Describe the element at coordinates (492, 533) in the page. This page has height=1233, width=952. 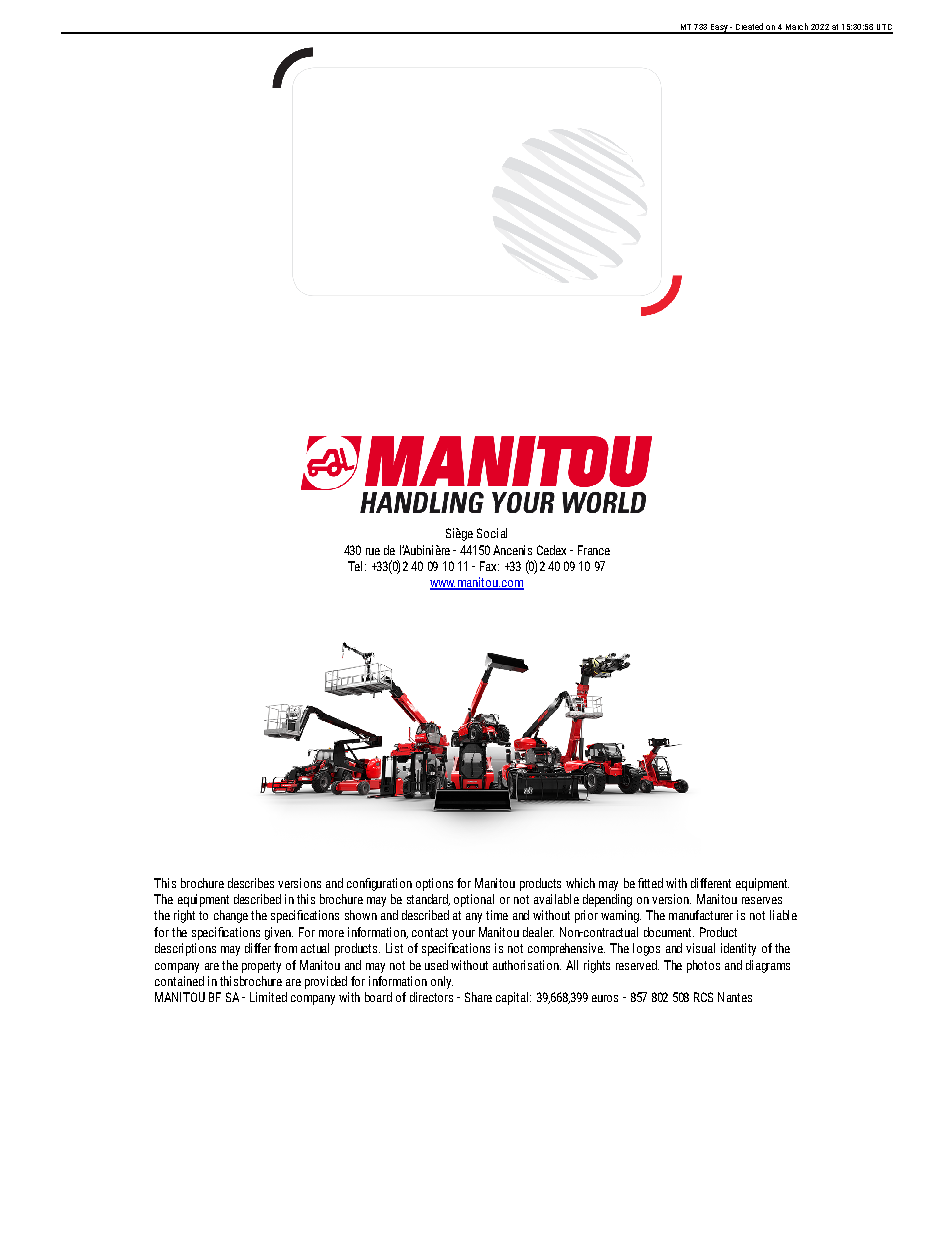
I see `Social` at that location.
